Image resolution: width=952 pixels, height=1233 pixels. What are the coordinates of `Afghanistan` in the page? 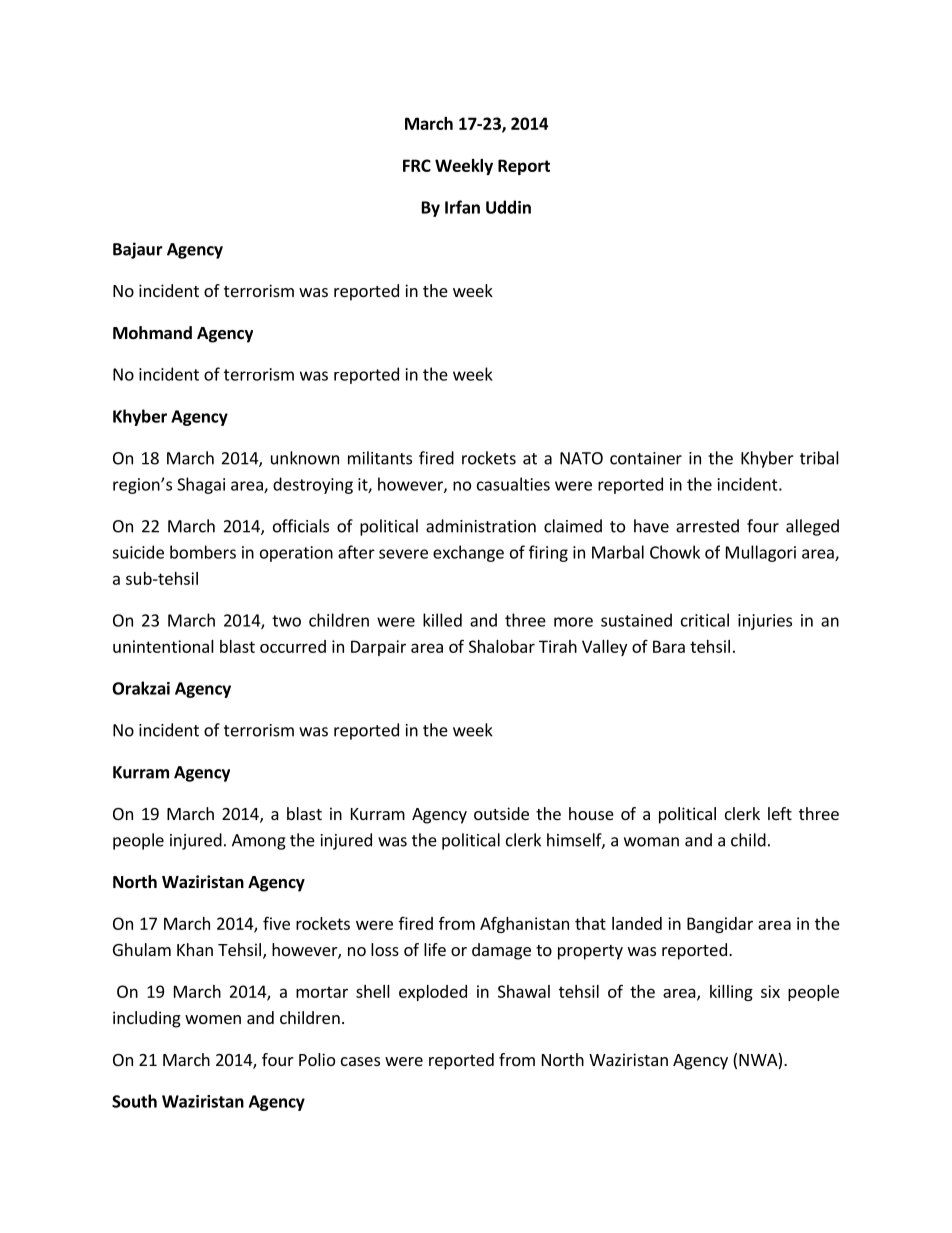 It's located at (524, 924).
